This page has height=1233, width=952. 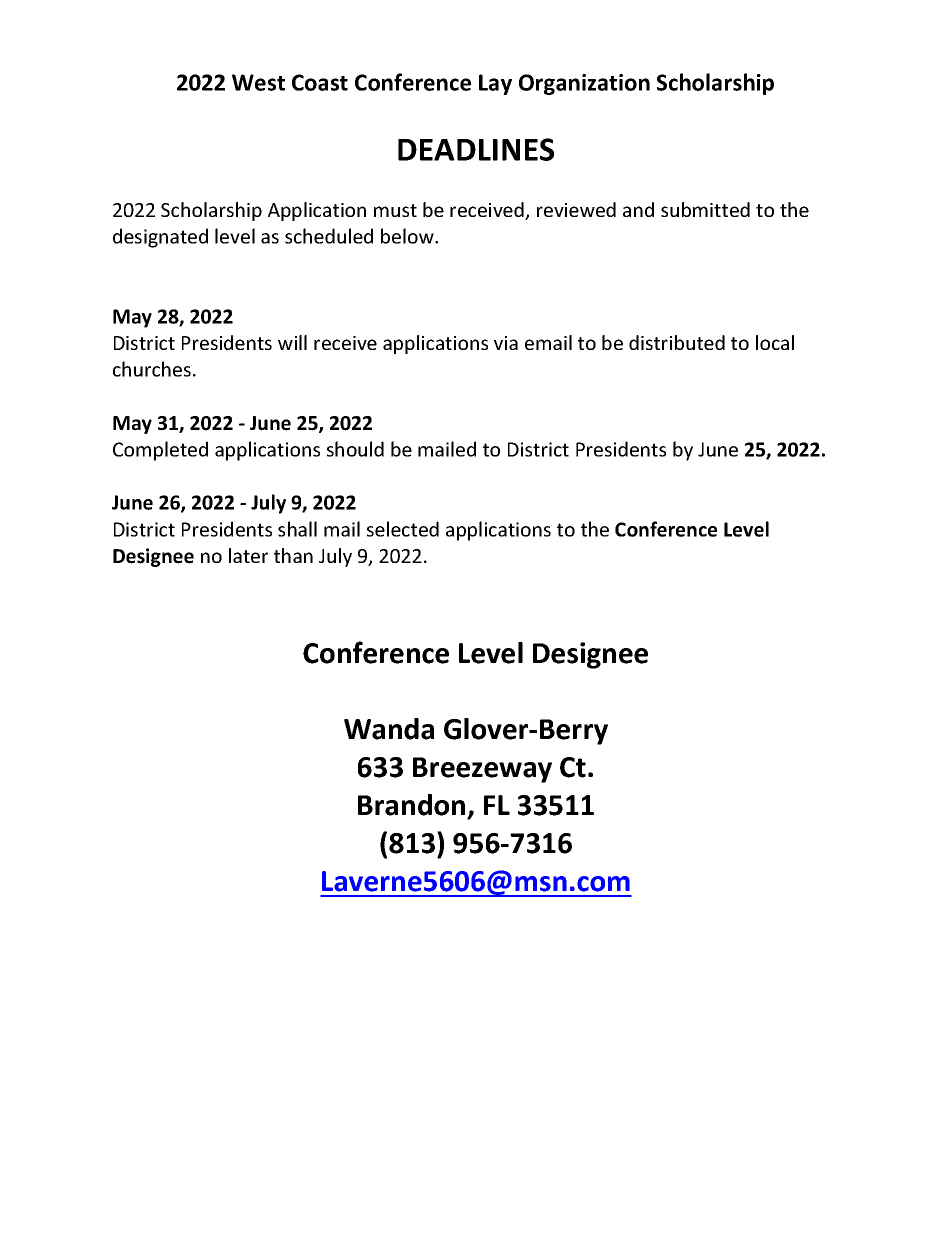 I want to click on Brandon, so click(x=411, y=805).
